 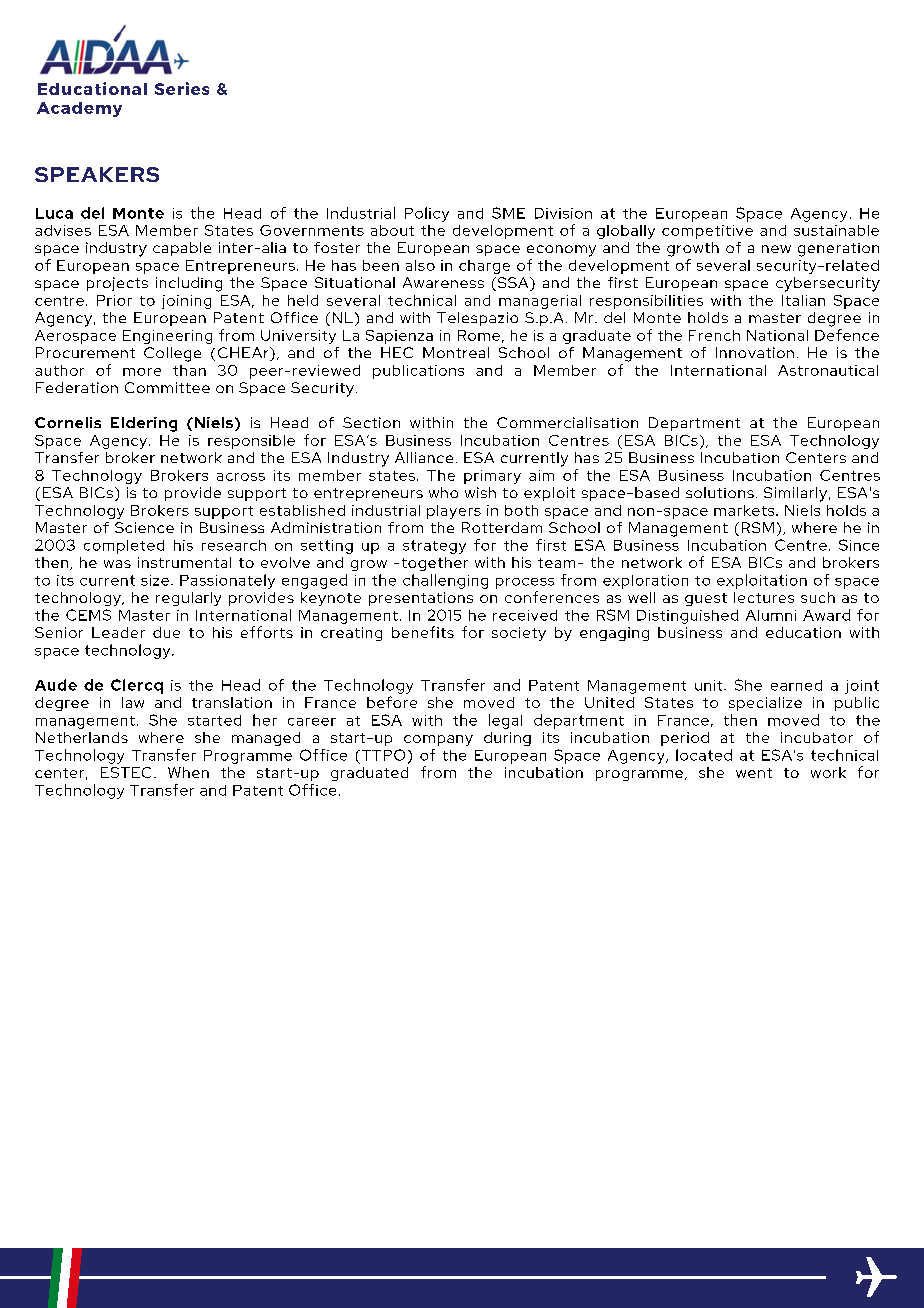 I want to click on SME, so click(x=508, y=213).
